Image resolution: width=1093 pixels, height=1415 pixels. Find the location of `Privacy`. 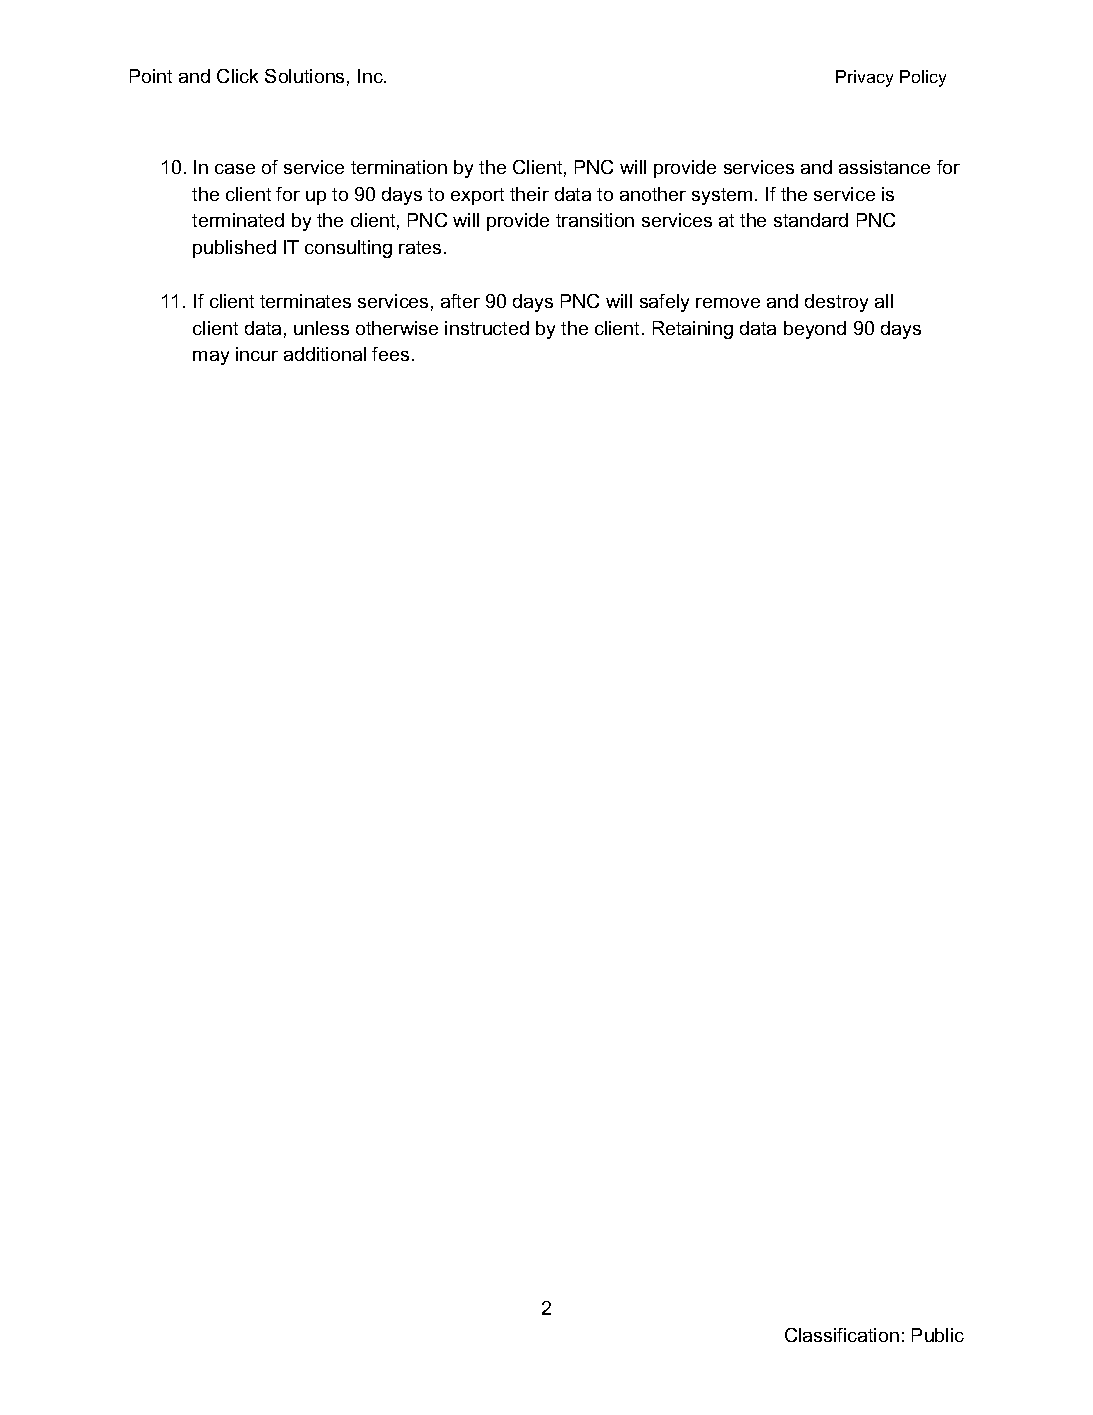

Privacy is located at coordinates (864, 78).
